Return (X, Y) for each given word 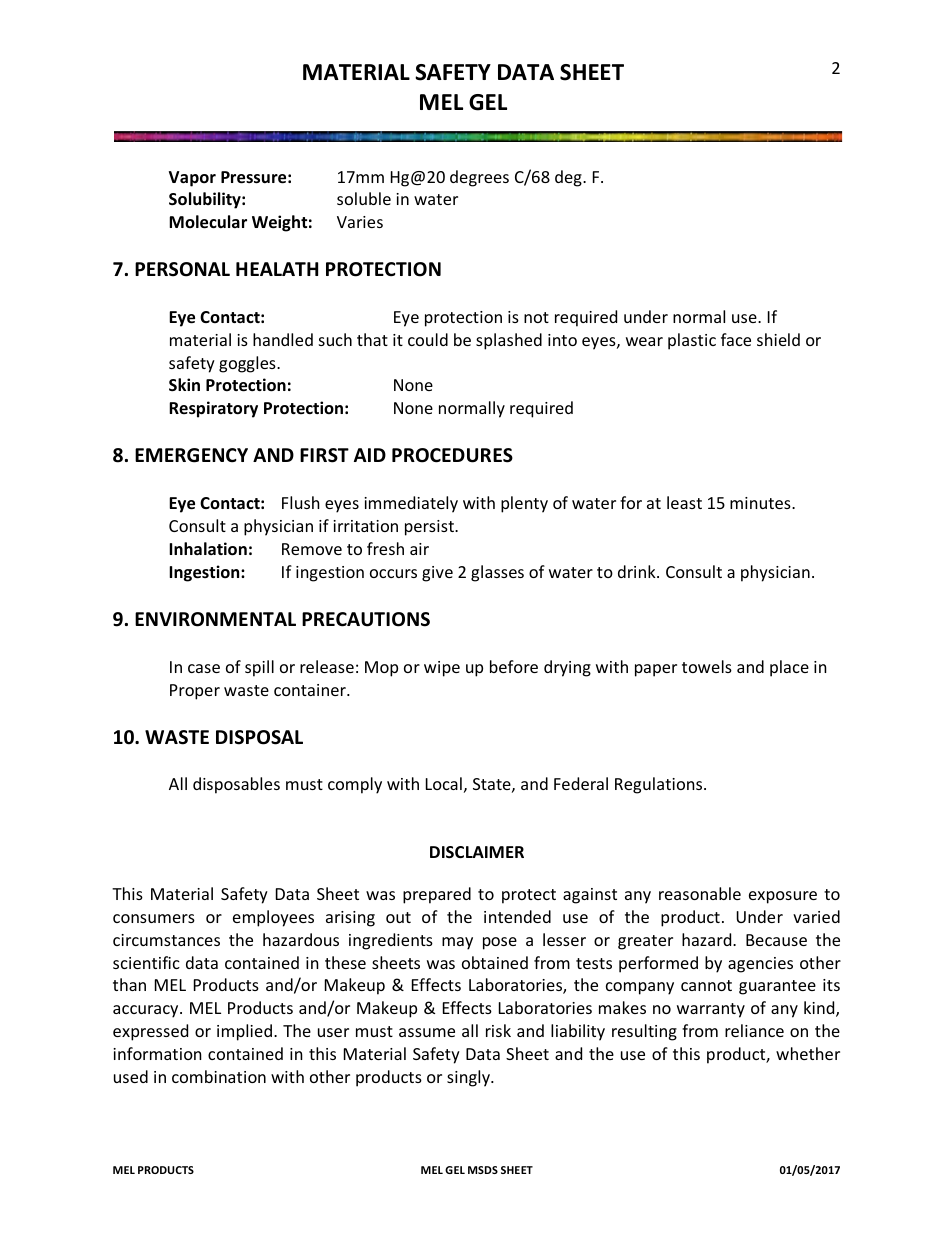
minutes (761, 503)
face (736, 339)
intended (517, 916)
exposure (783, 897)
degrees (479, 178)
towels (707, 666)
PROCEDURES (452, 455)
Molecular (208, 222)
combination (219, 1076)
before (514, 666)
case (204, 668)
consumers (154, 918)
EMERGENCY (191, 455)
